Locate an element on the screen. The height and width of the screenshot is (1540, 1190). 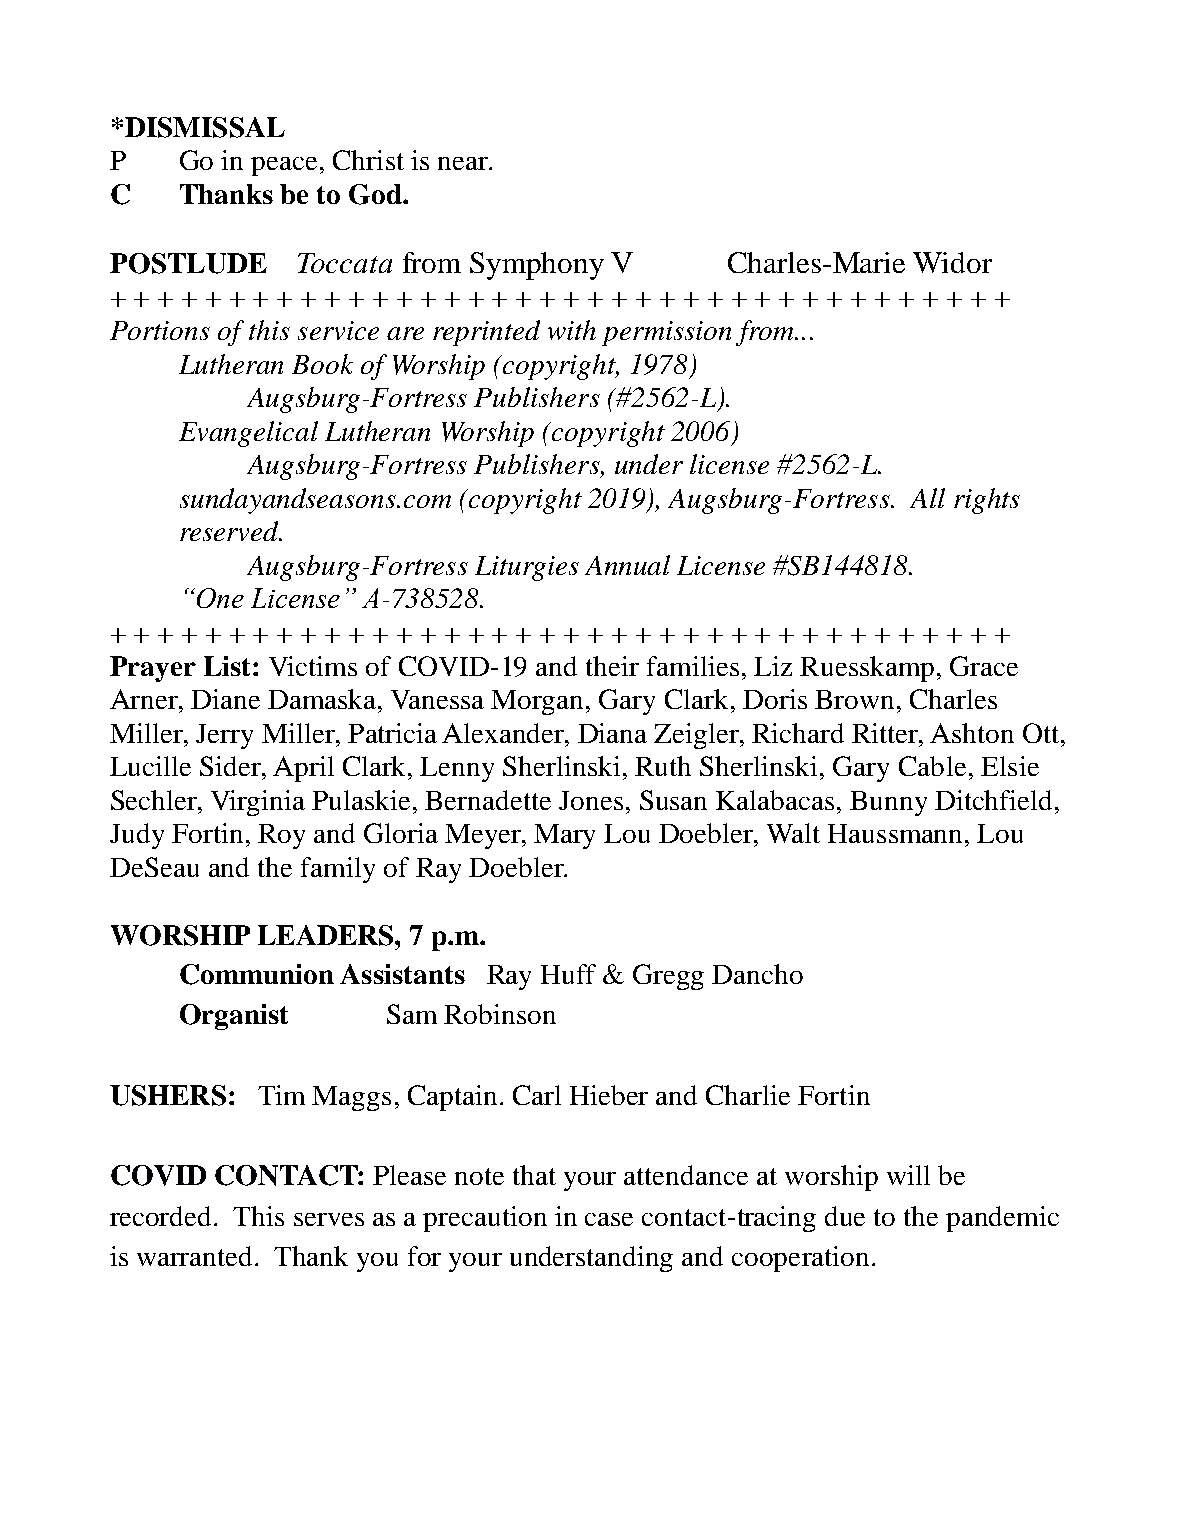
Communion is located at coordinates (257, 974).
